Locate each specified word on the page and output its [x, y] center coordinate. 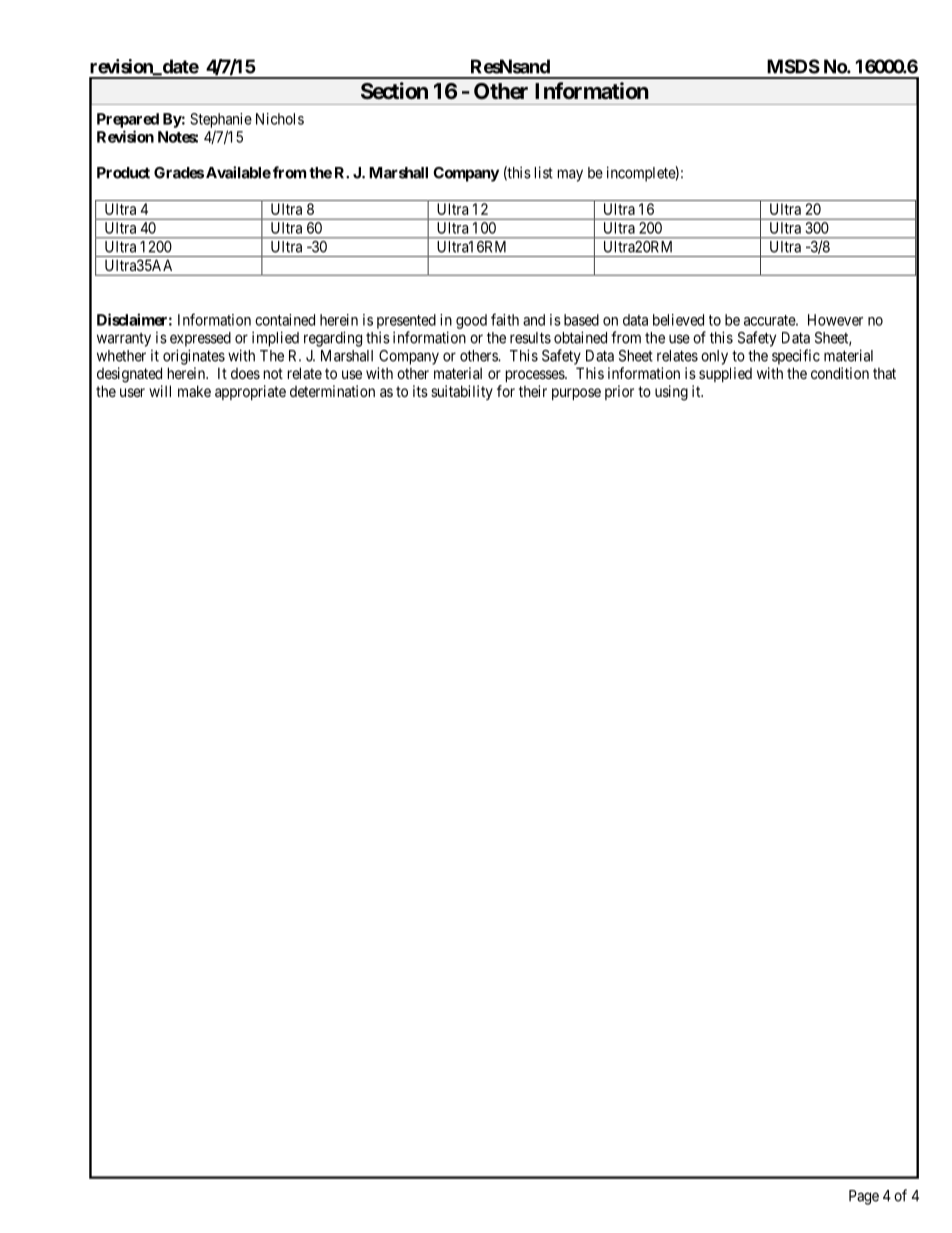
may [570, 175]
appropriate [250, 392]
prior [619, 392]
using [671, 393]
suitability [462, 392]
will [160, 391]
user [132, 392]
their [533, 391]
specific [796, 357]
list [544, 172]
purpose [576, 394]
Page [864, 1197]
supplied [725, 374]
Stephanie [221, 120]
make [194, 391]
